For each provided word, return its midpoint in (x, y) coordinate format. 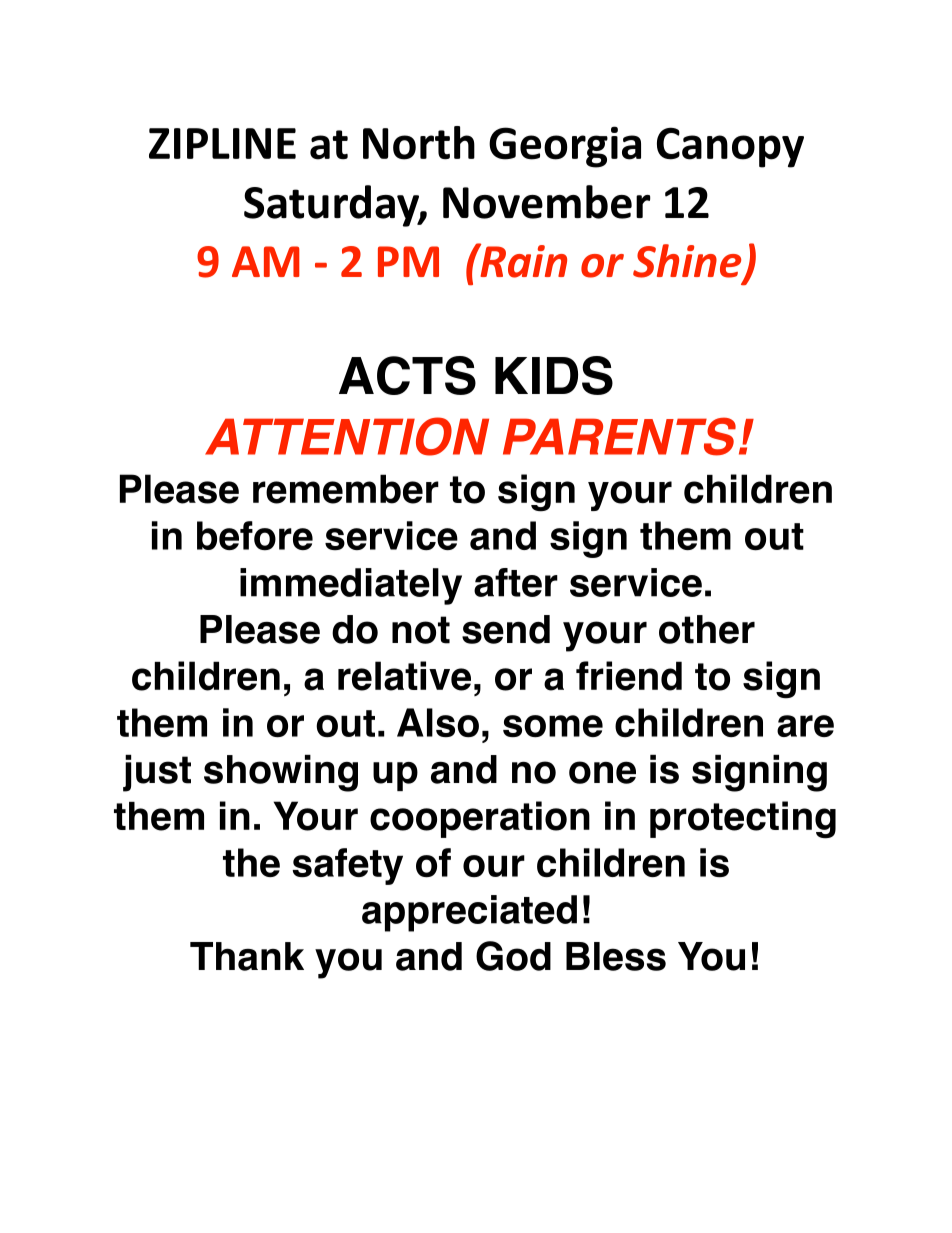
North (419, 143)
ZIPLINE (222, 143)
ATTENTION (347, 436)
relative (404, 676)
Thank (247, 956)
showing (281, 773)
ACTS (407, 375)
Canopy (730, 147)
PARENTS (619, 436)
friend (629, 676)
